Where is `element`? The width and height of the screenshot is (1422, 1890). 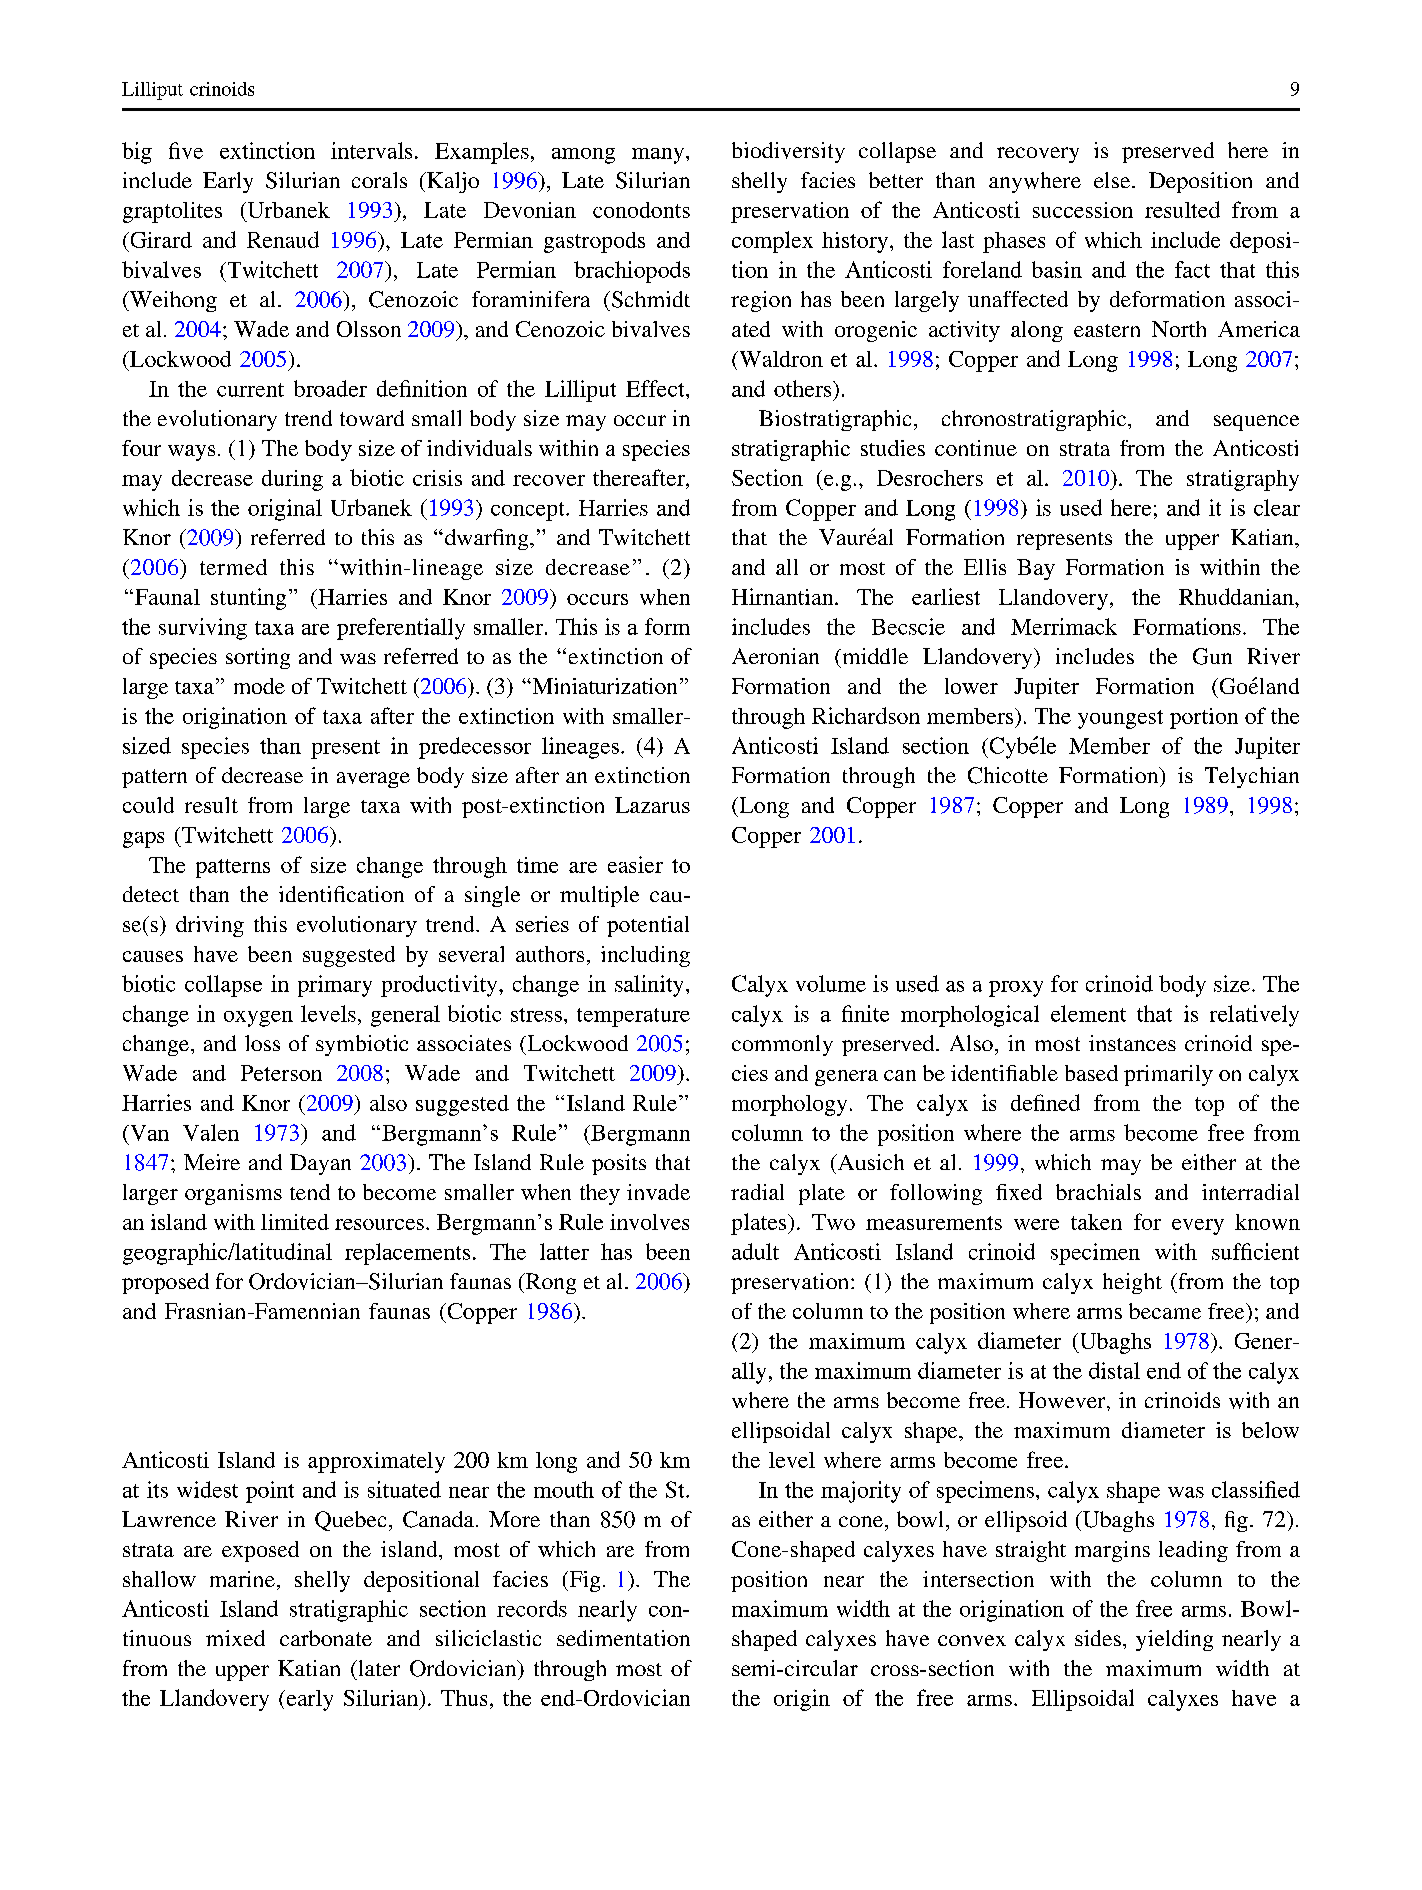
element is located at coordinates (1088, 1013).
